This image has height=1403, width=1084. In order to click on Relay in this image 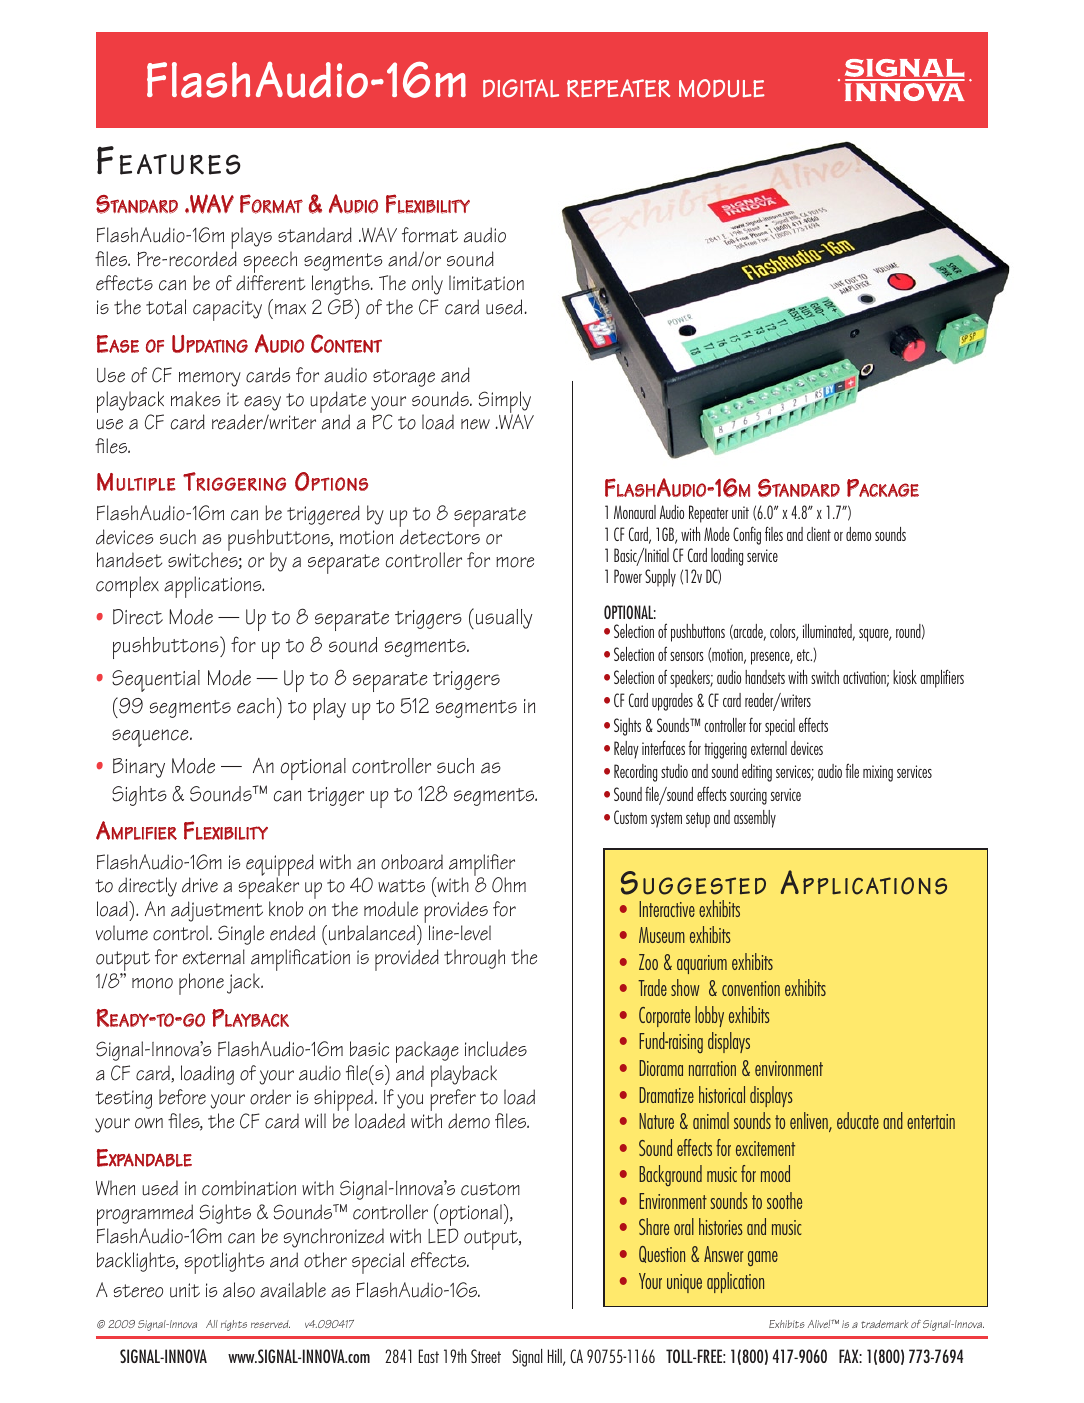, I will do `click(626, 750)`.
